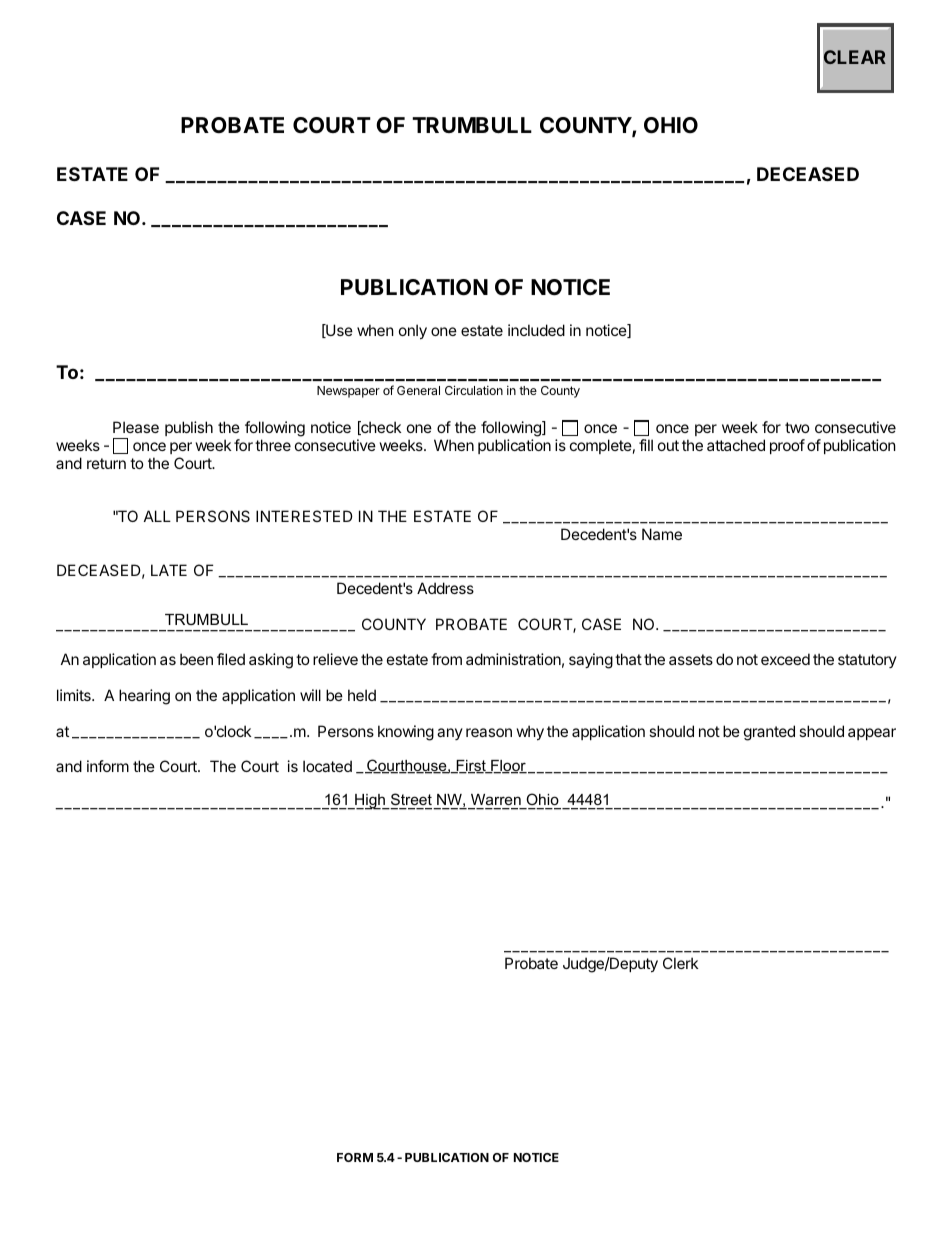 The width and height of the screenshot is (952, 1233). Describe the element at coordinates (157, 516) in the screenshot. I see `ALL` at that location.
